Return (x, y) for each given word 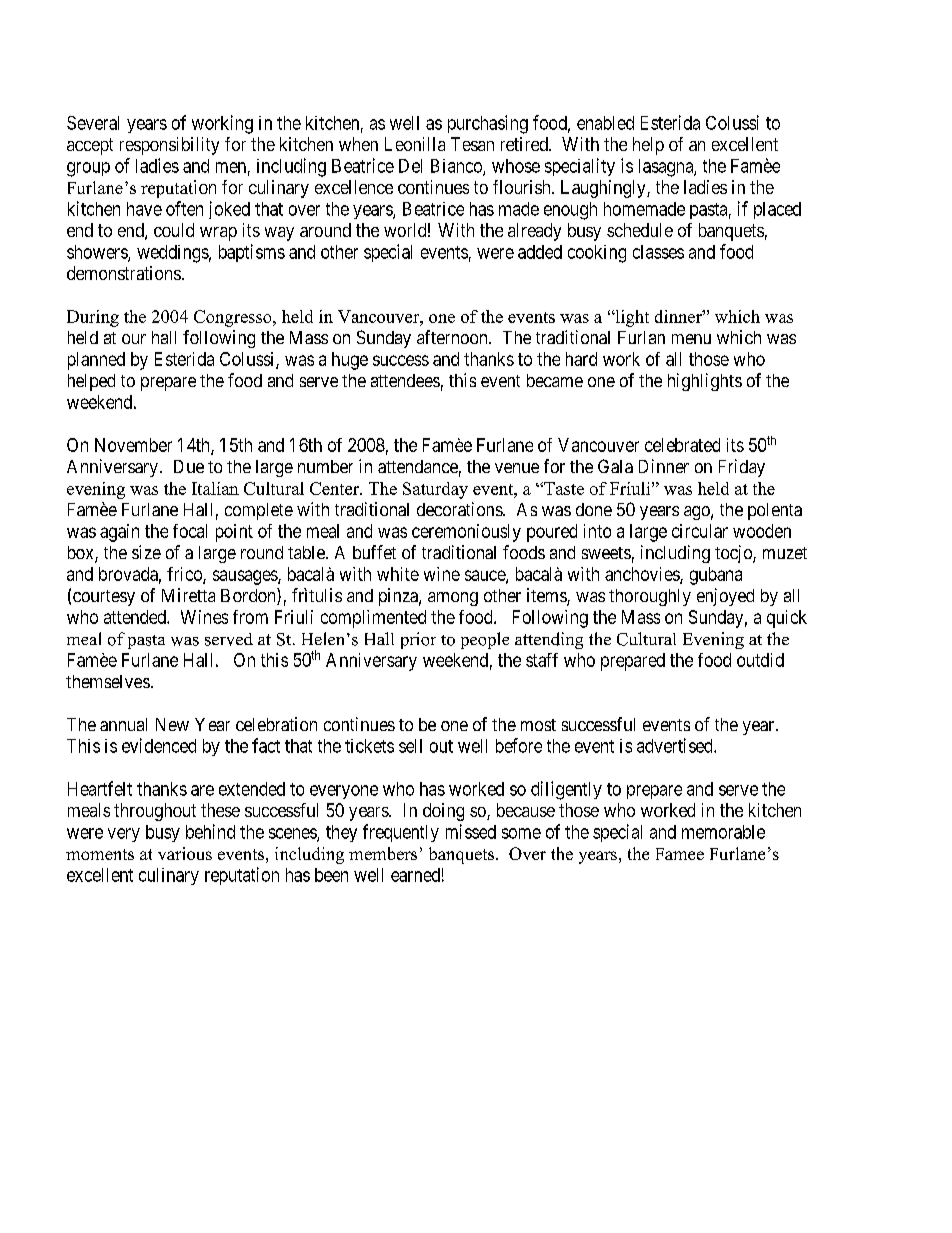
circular (700, 531)
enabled (605, 123)
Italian (215, 488)
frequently (401, 833)
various (185, 853)
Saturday (435, 490)
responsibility (169, 146)
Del (410, 166)
